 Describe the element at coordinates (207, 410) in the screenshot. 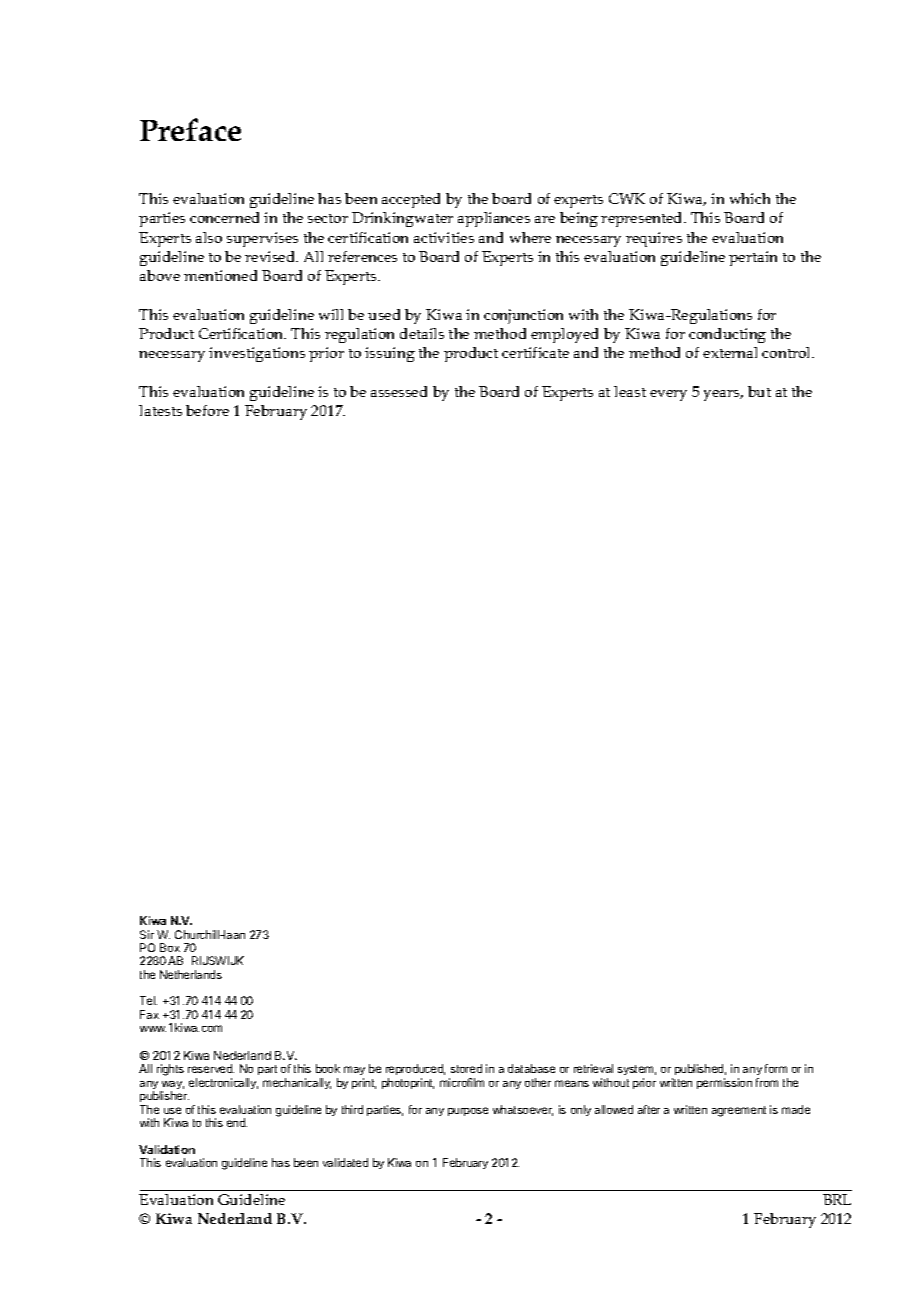

I see `before` at that location.
